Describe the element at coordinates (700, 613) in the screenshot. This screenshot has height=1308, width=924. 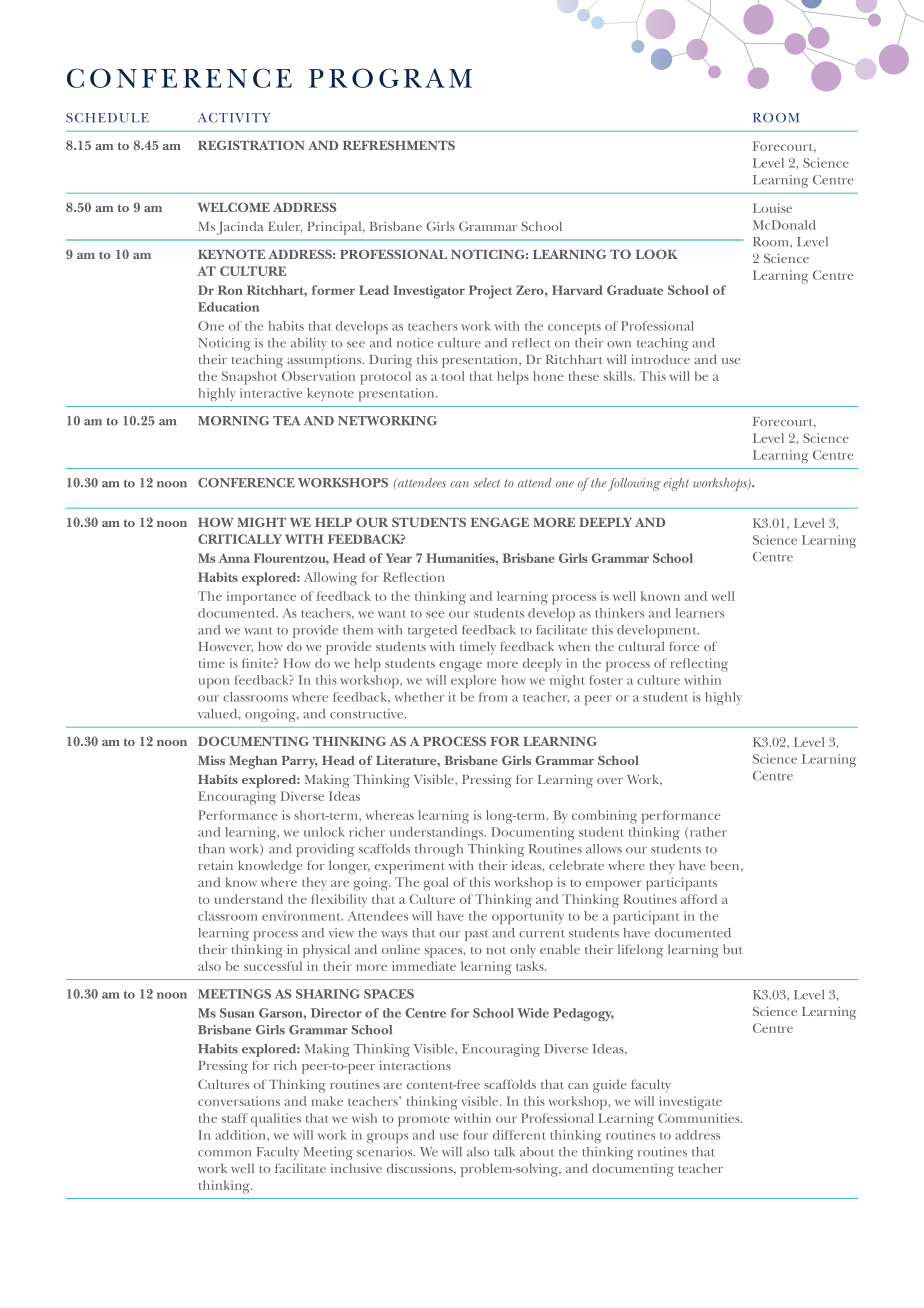
I see `learners` at that location.
